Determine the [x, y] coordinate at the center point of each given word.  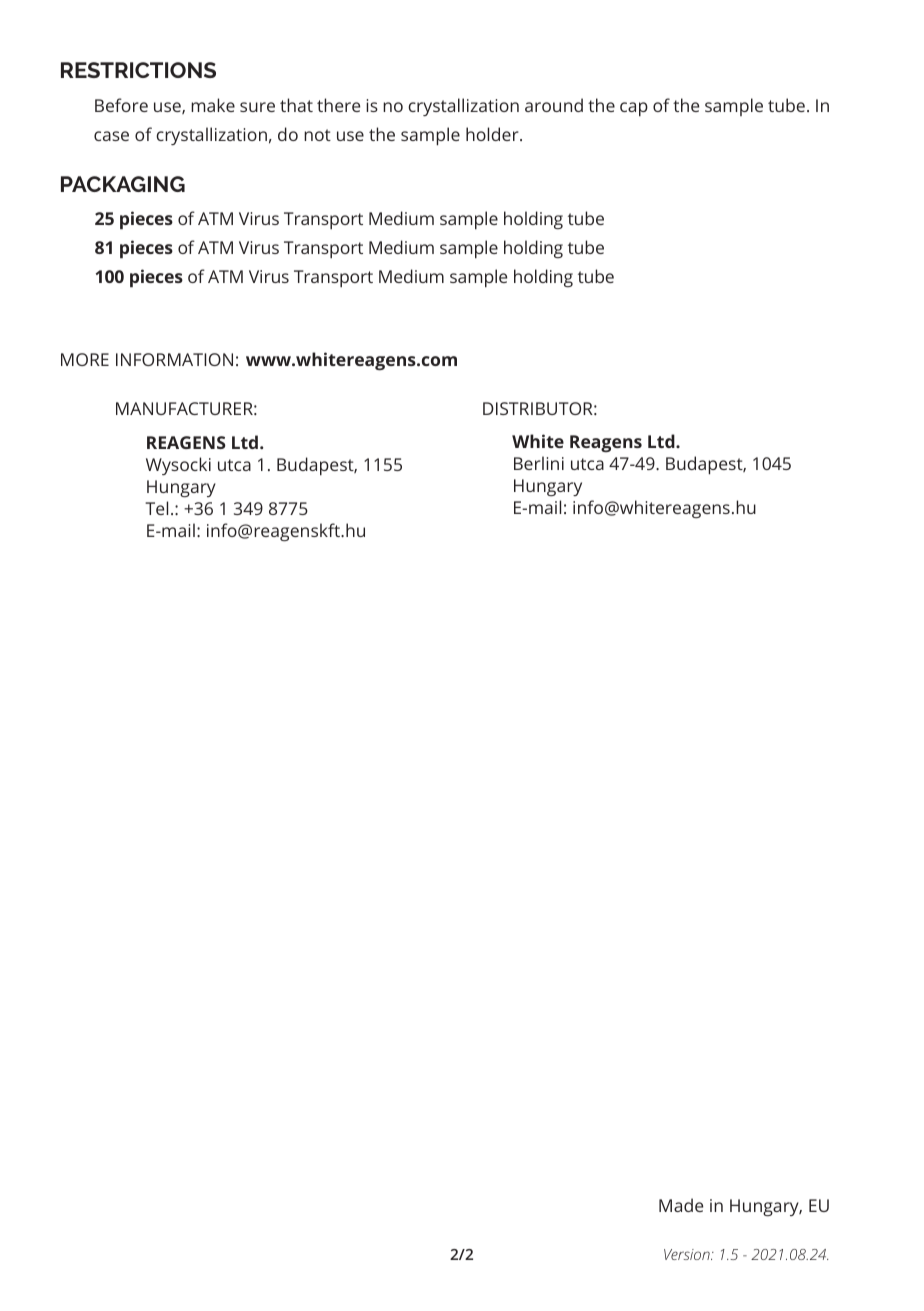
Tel [156, 508]
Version [688, 1254]
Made [681, 1205]
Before [121, 105]
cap [634, 109]
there [338, 105]
